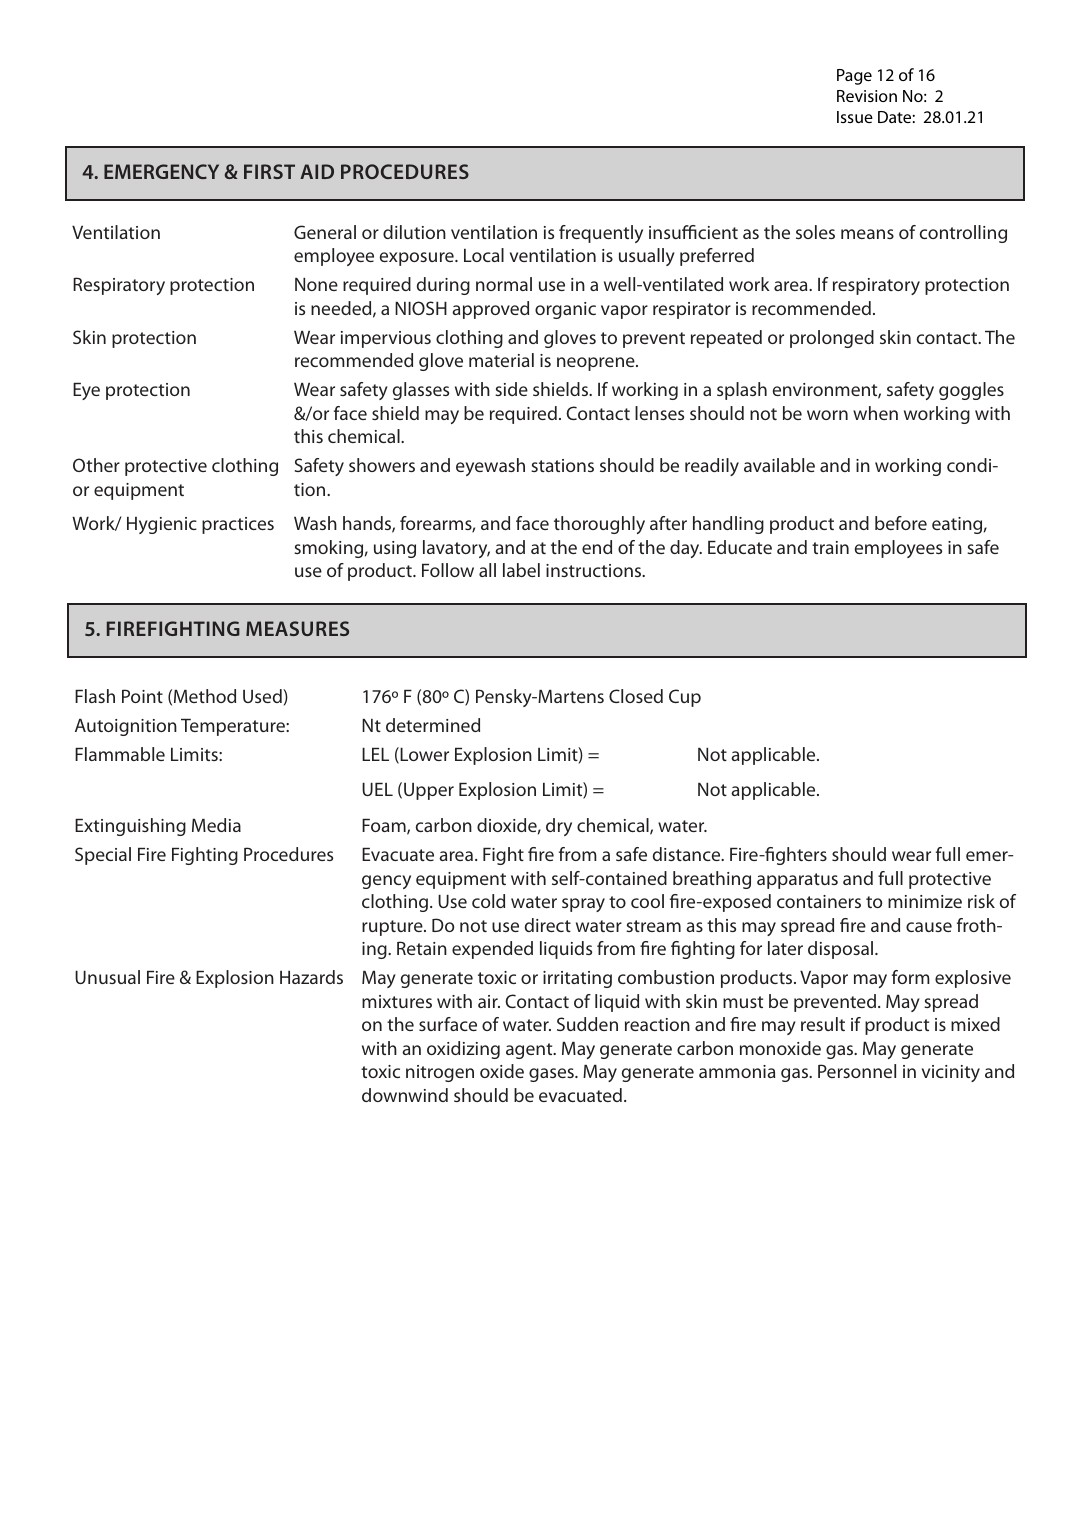 The width and height of the screenshot is (1091, 1530). What do you see at coordinates (107, 977) in the screenshot?
I see `Unusual` at bounding box center [107, 977].
